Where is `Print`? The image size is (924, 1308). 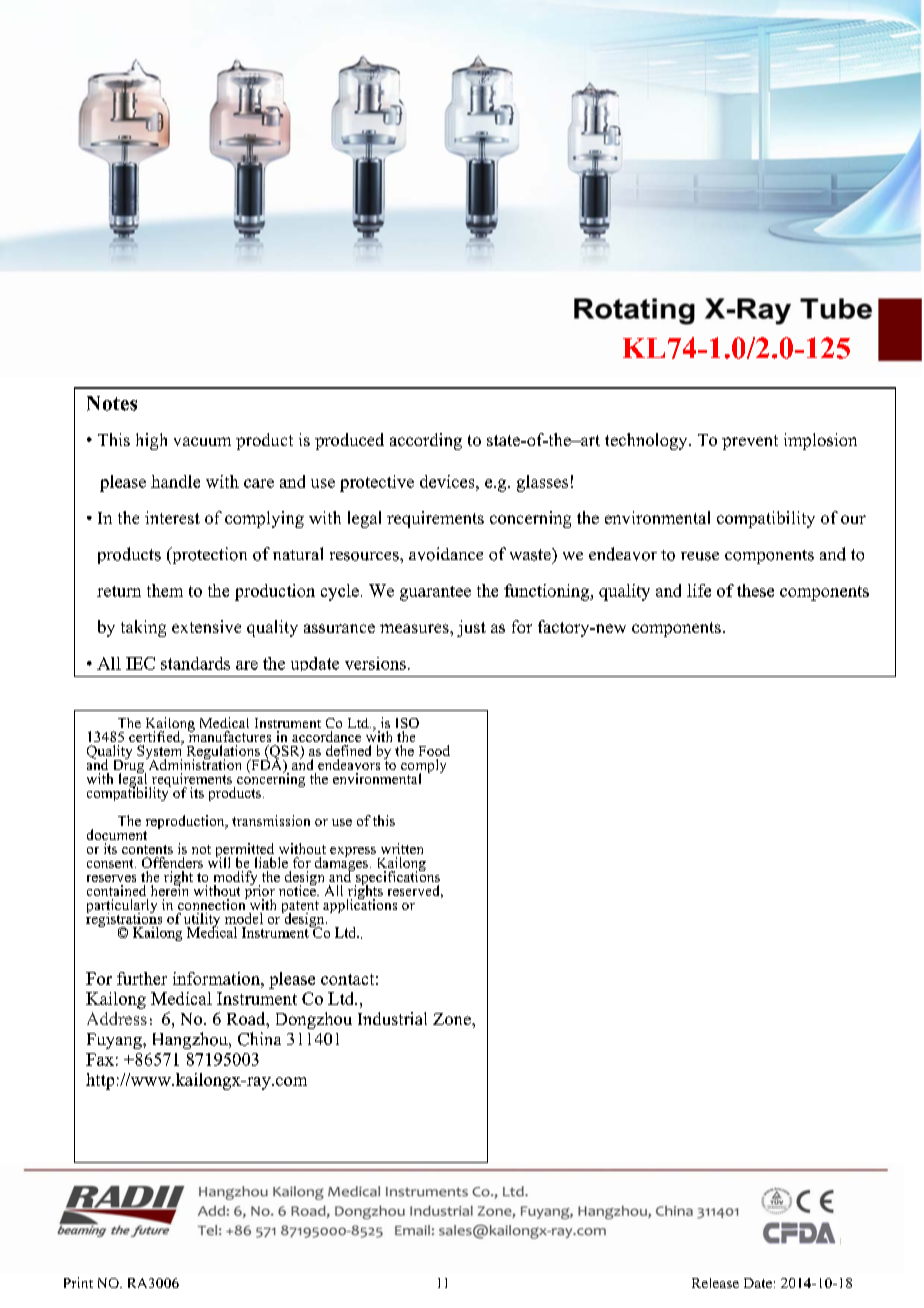
Print is located at coordinates (78, 1282).
